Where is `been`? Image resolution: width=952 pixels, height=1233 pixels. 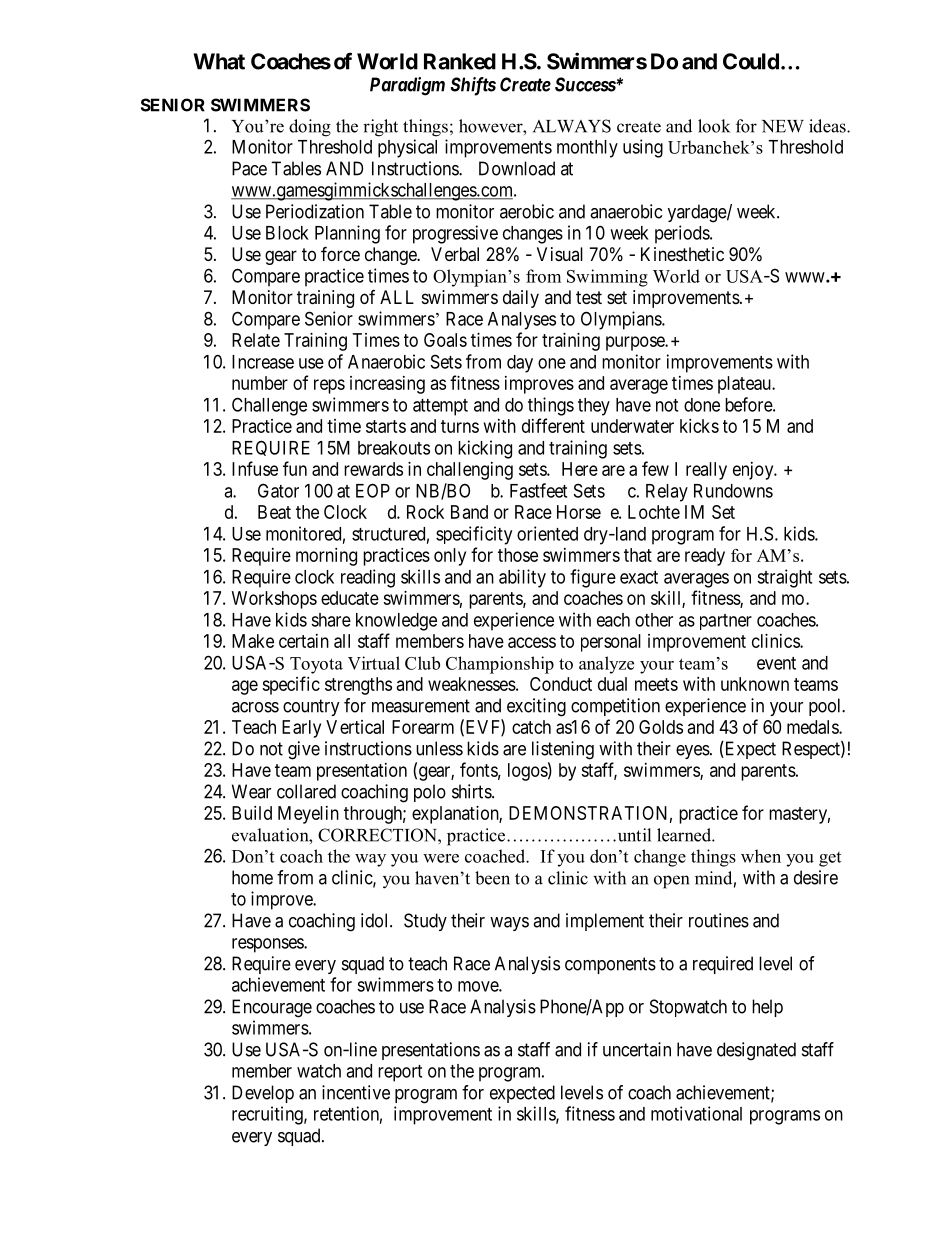
been is located at coordinates (492, 878).
